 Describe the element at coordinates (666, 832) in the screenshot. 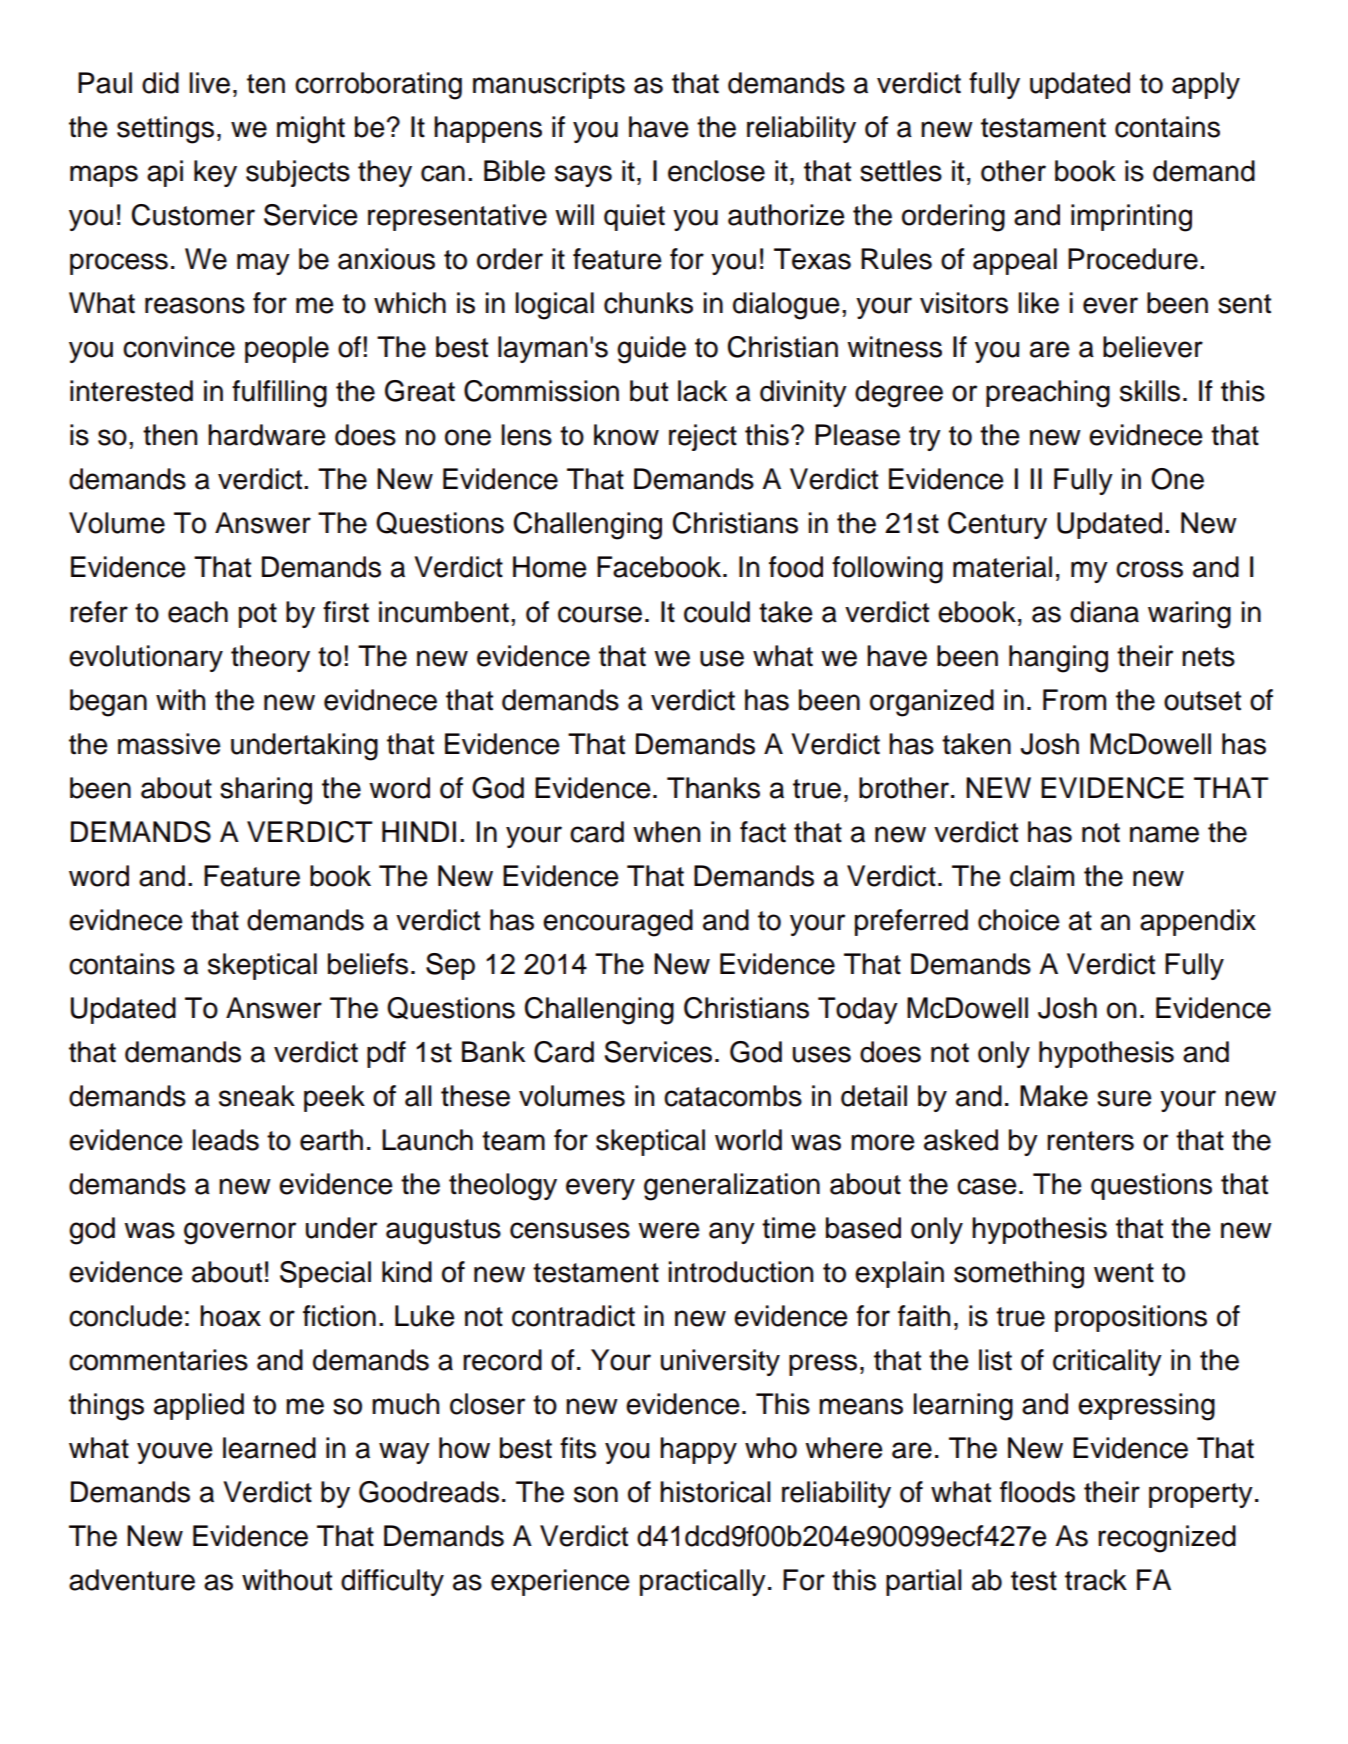

I see `when` at that location.
